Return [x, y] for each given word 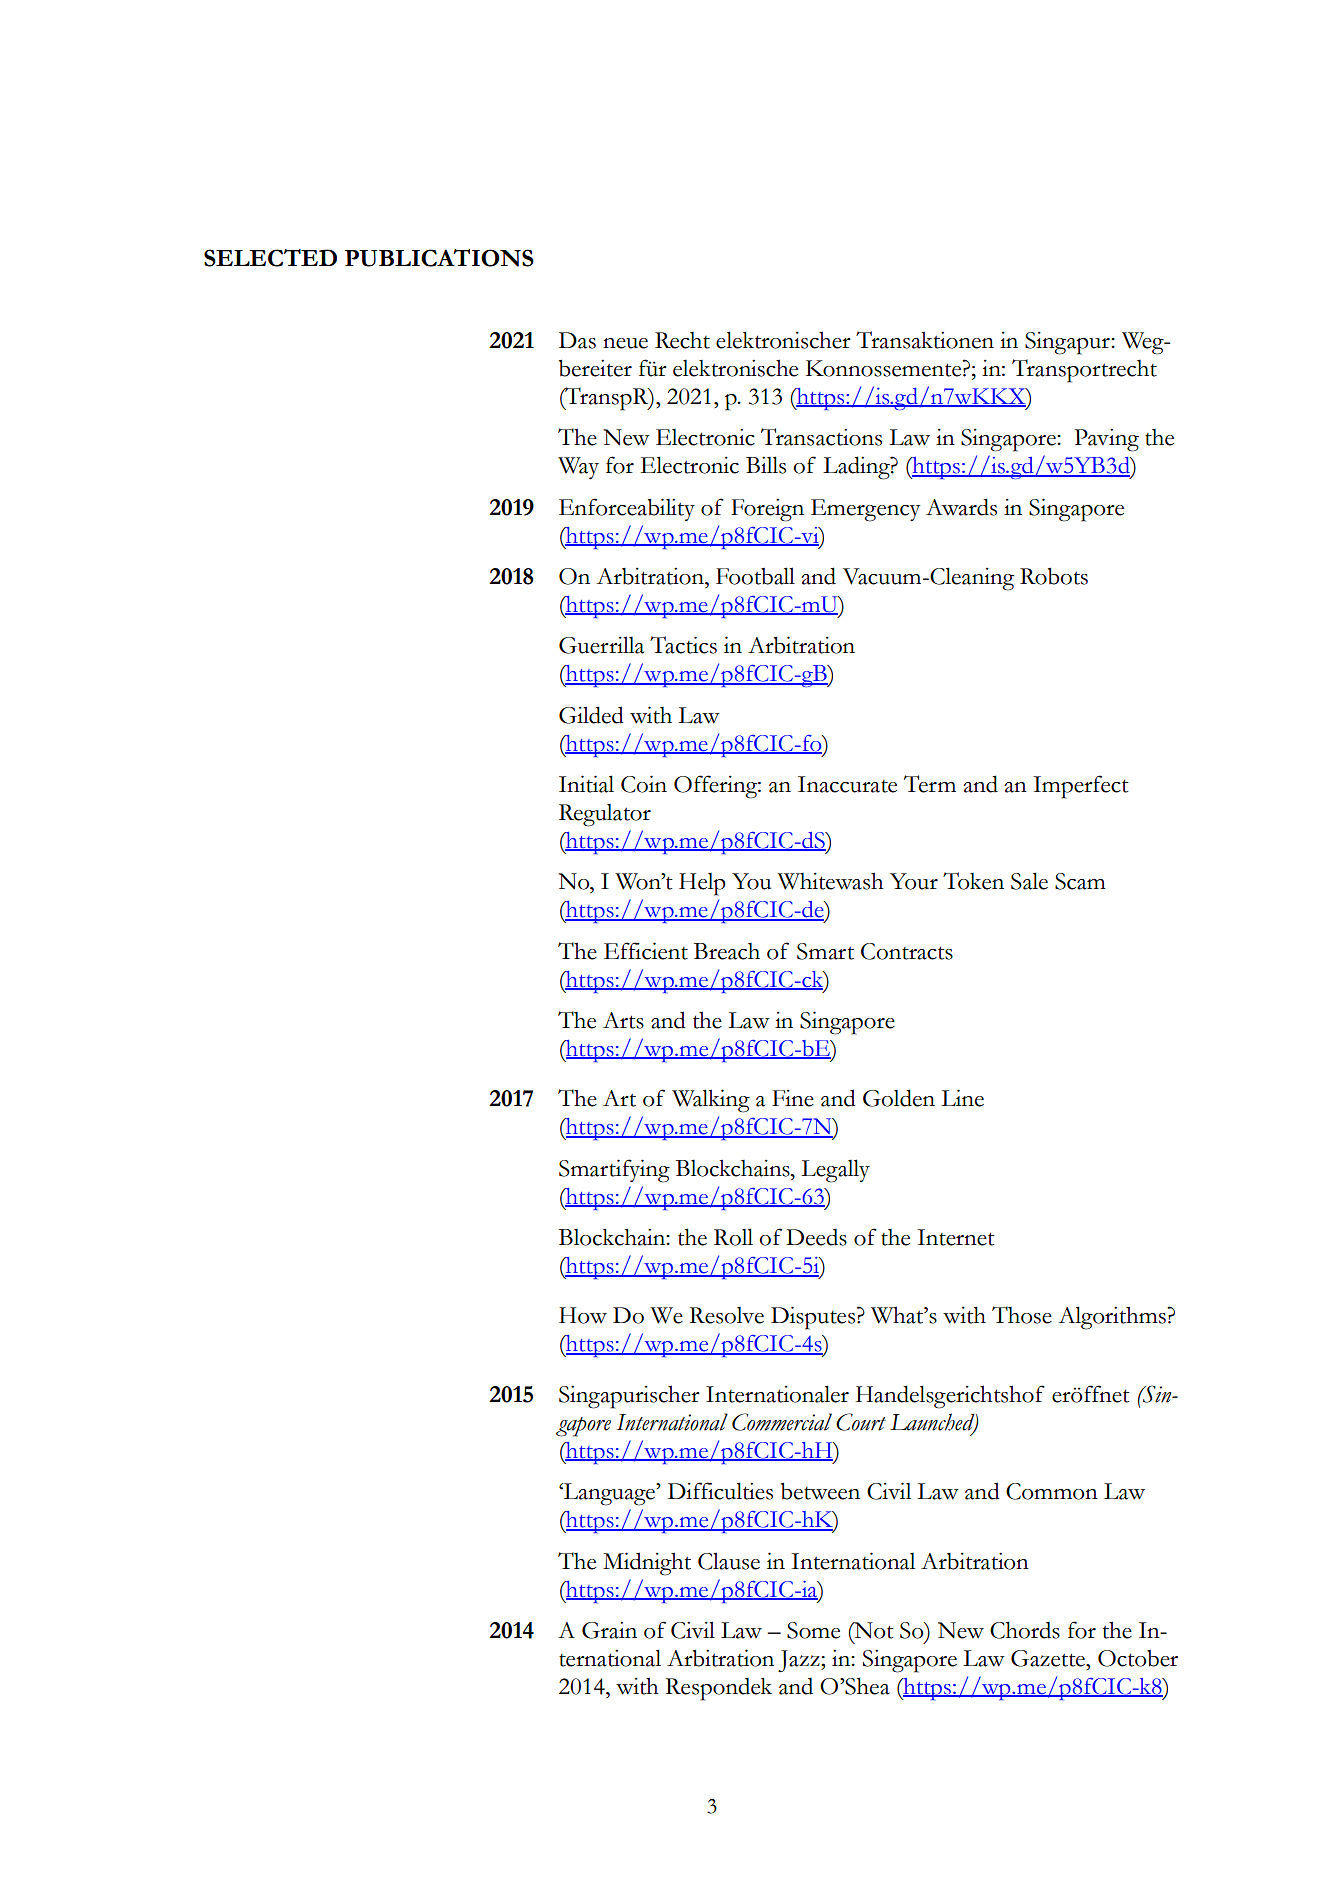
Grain [609, 1630]
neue [625, 343]
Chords [1025, 1630]
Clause [729, 1561]
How [583, 1315]
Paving [1106, 440]
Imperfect [1081, 787]
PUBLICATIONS [439, 258]
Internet [956, 1237]
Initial [586, 784]
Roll [733, 1237]
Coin [644, 784]
